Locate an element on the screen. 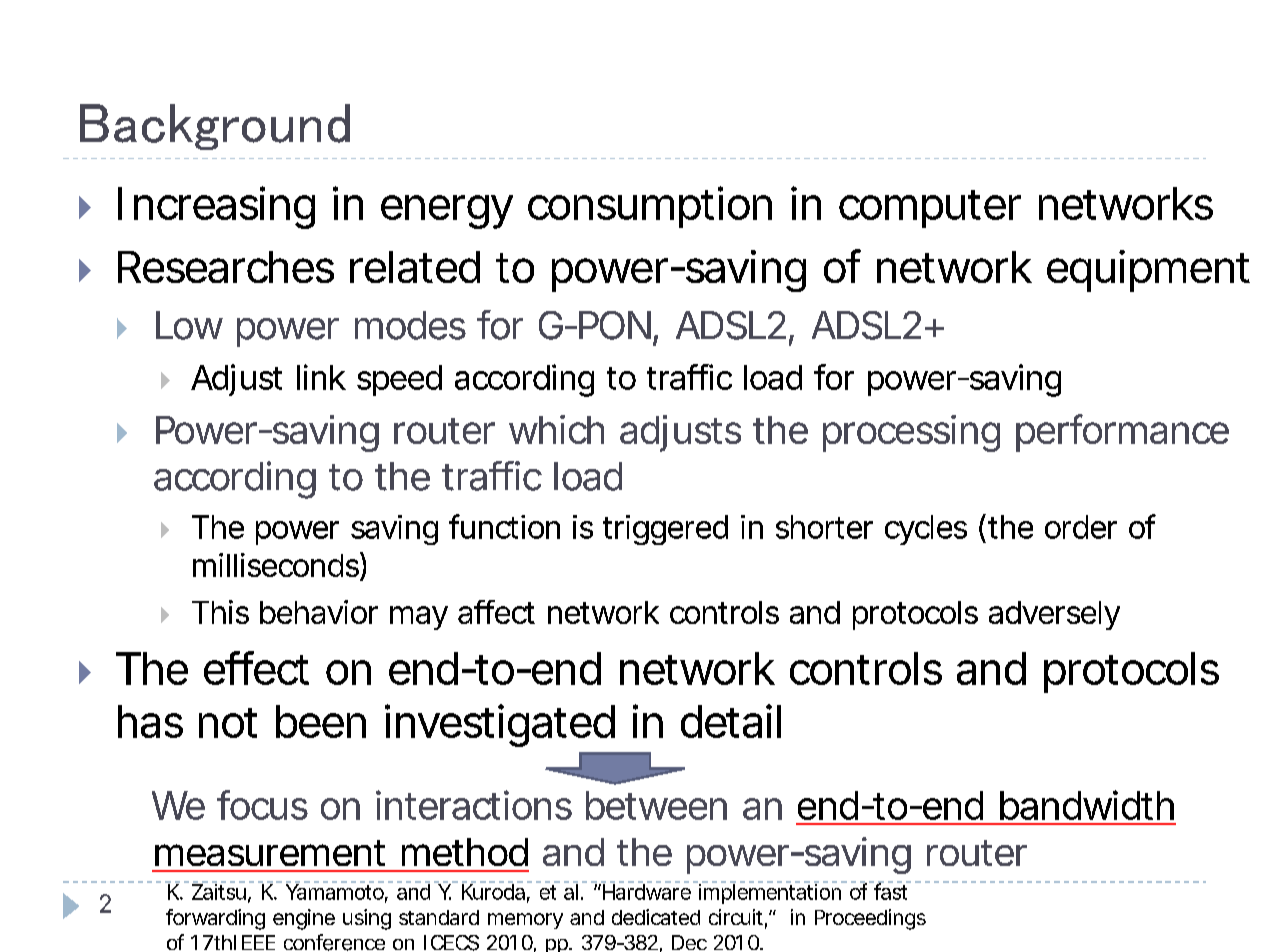 The image size is (1270, 952). milliseconds is located at coordinates (276, 565).
